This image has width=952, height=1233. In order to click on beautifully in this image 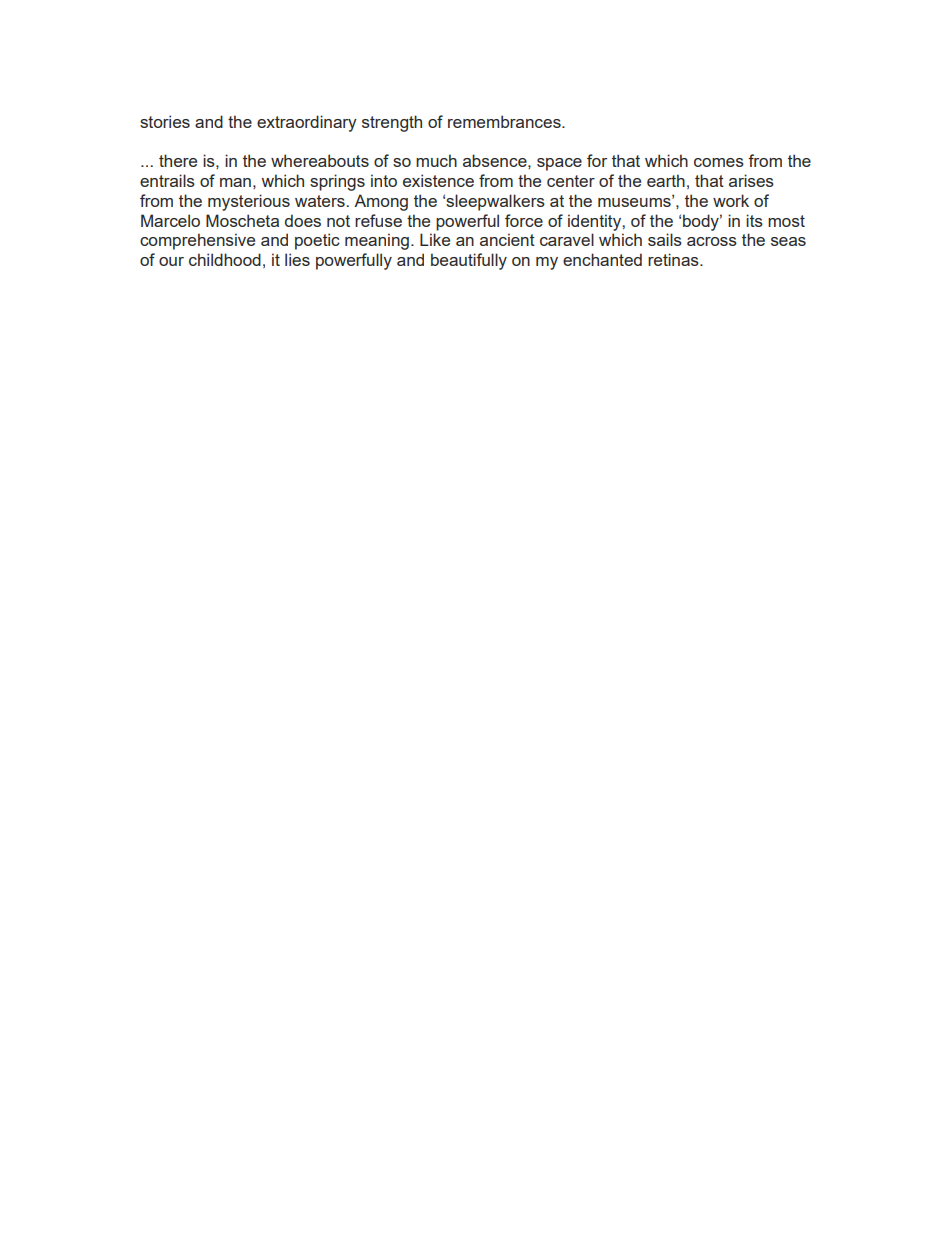, I will do `click(469, 261)`.
